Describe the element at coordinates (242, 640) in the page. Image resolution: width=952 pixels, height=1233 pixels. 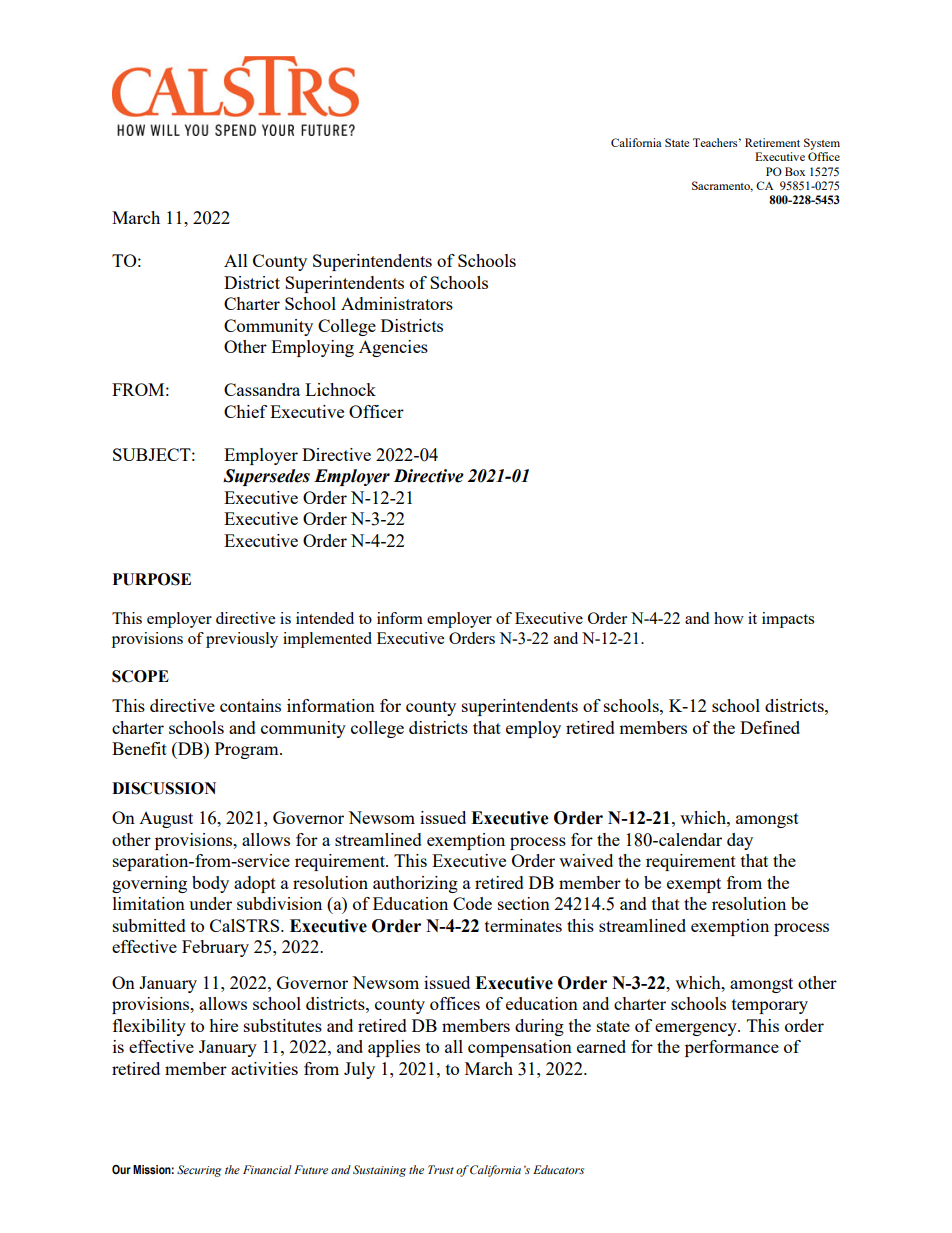
I see `previously` at that location.
